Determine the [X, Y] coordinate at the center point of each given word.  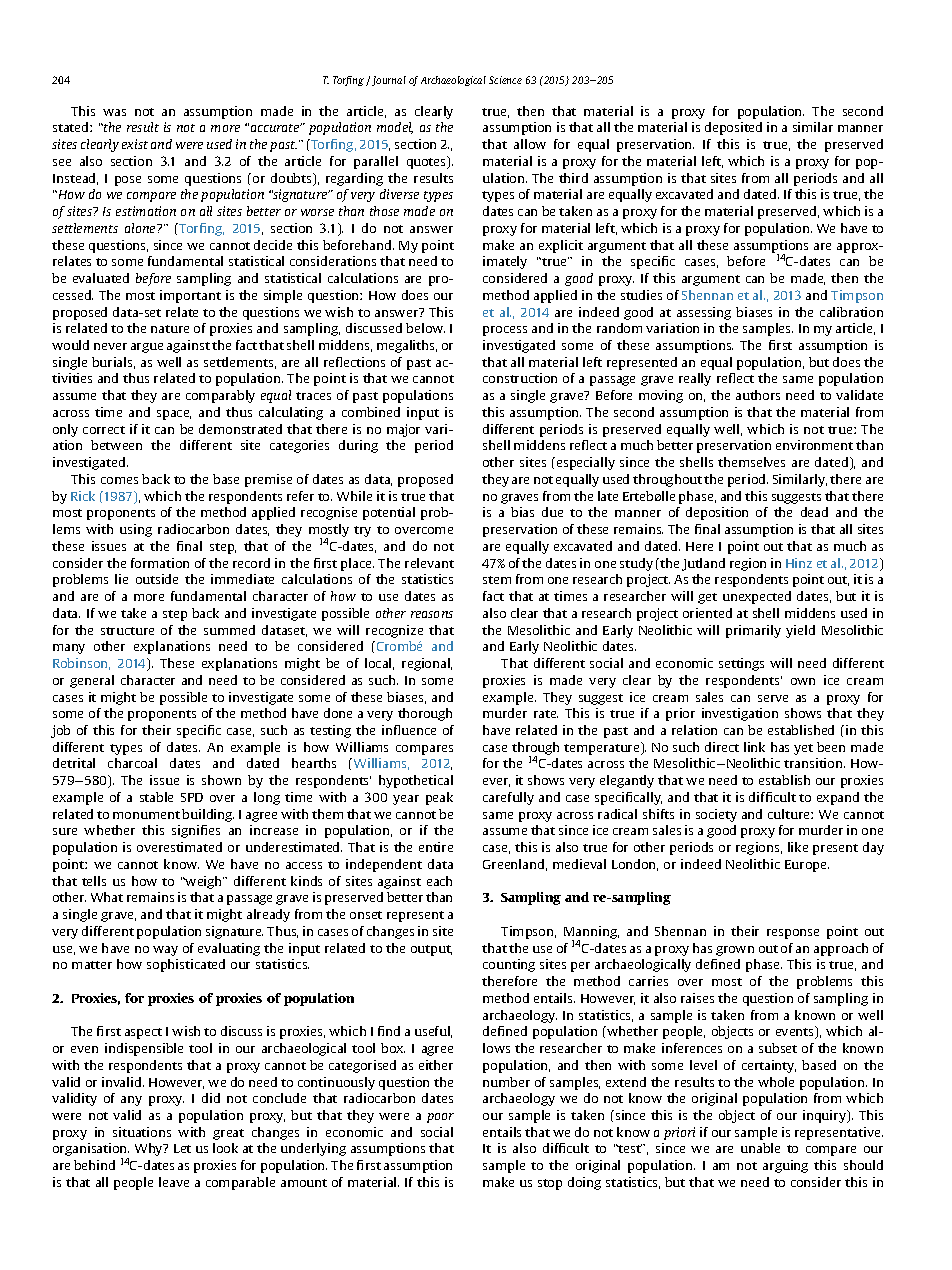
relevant [429, 563]
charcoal [132, 763]
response [793, 934]
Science [505, 80]
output [431, 950]
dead [814, 512]
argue [147, 348]
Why [150, 1149]
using [136, 530]
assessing [704, 313]
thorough [425, 714]
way [165, 951]
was [114, 112]
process [505, 331]
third [573, 178]
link [754, 747]
